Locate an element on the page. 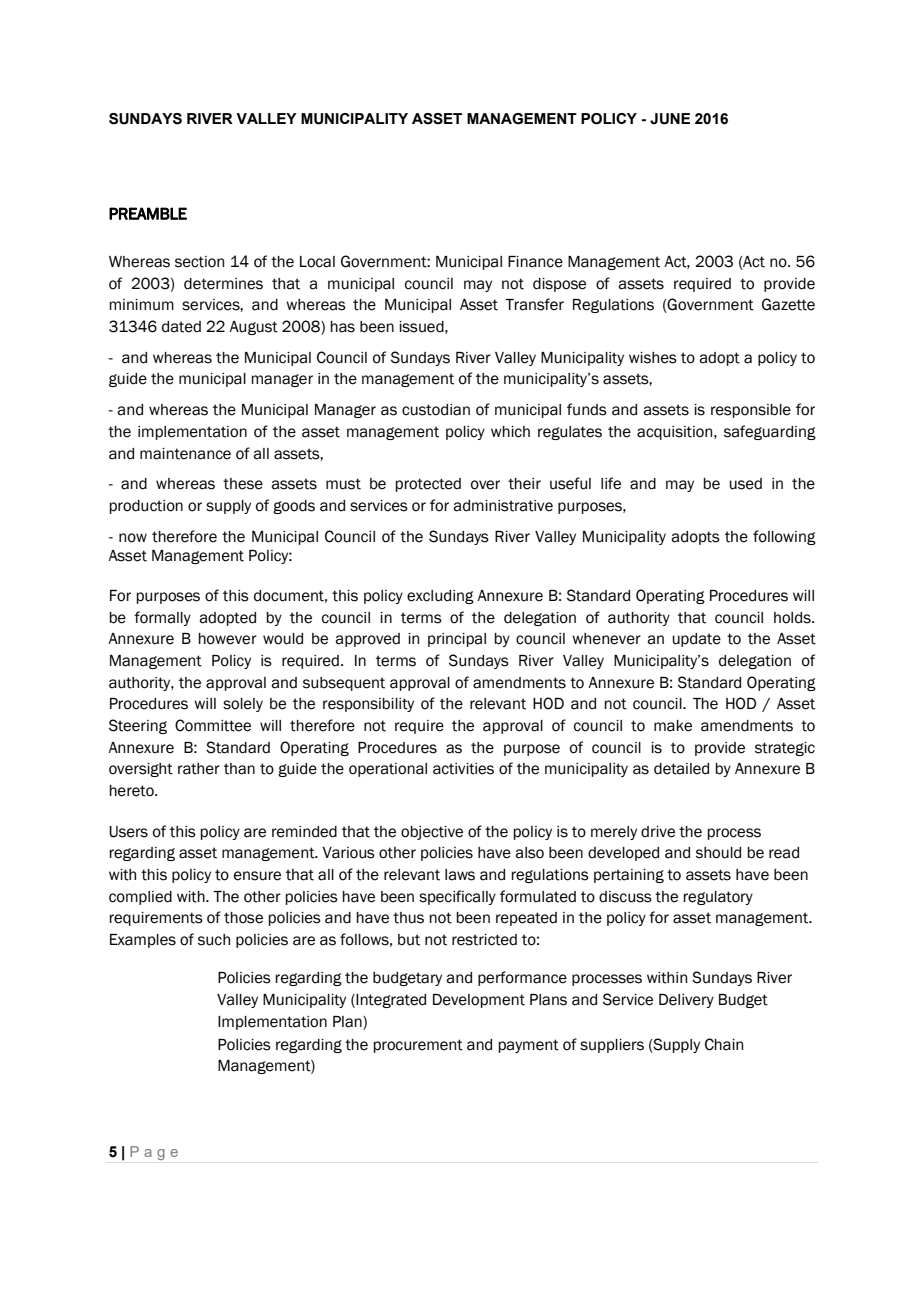 This document has width=924, height=1308. JUNE is located at coordinates (670, 119).
